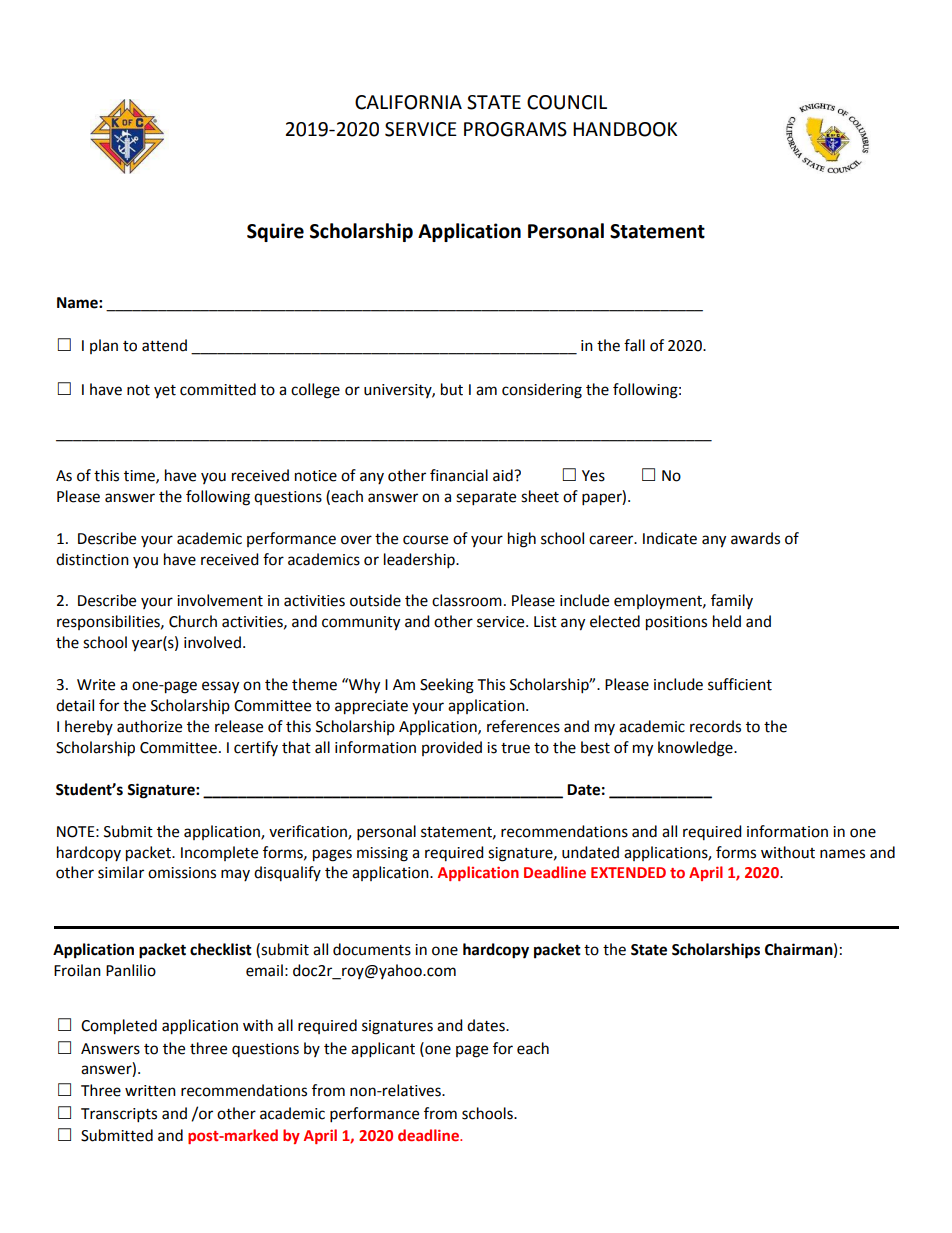 Image resolution: width=952 pixels, height=1233 pixels. I want to click on Church, so click(193, 621).
